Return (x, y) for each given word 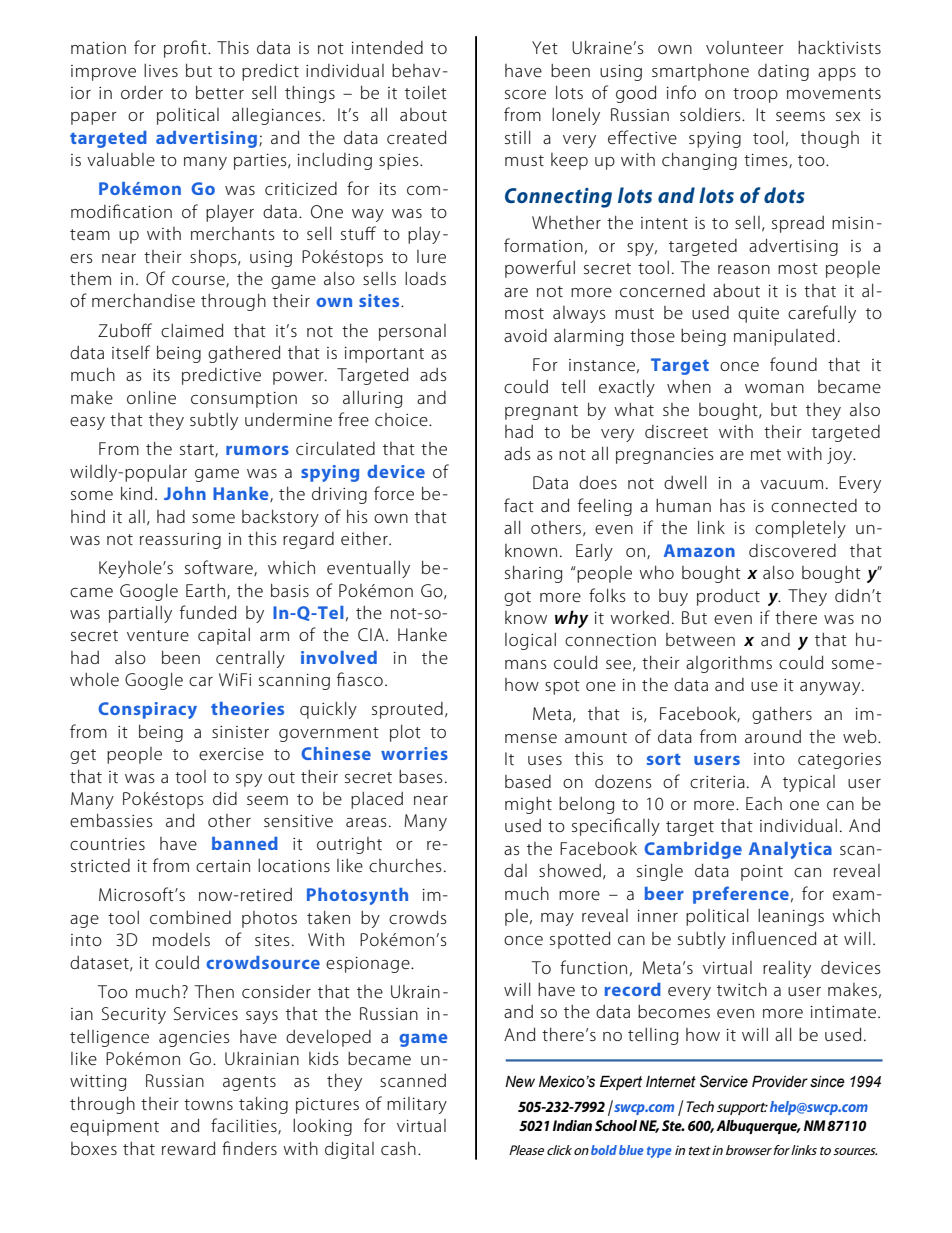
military (417, 1105)
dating (783, 72)
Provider (780, 1081)
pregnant (541, 412)
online (151, 397)
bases (421, 776)
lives (161, 70)
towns (208, 1104)
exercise (231, 754)
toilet (426, 92)
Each (764, 803)
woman (774, 388)
